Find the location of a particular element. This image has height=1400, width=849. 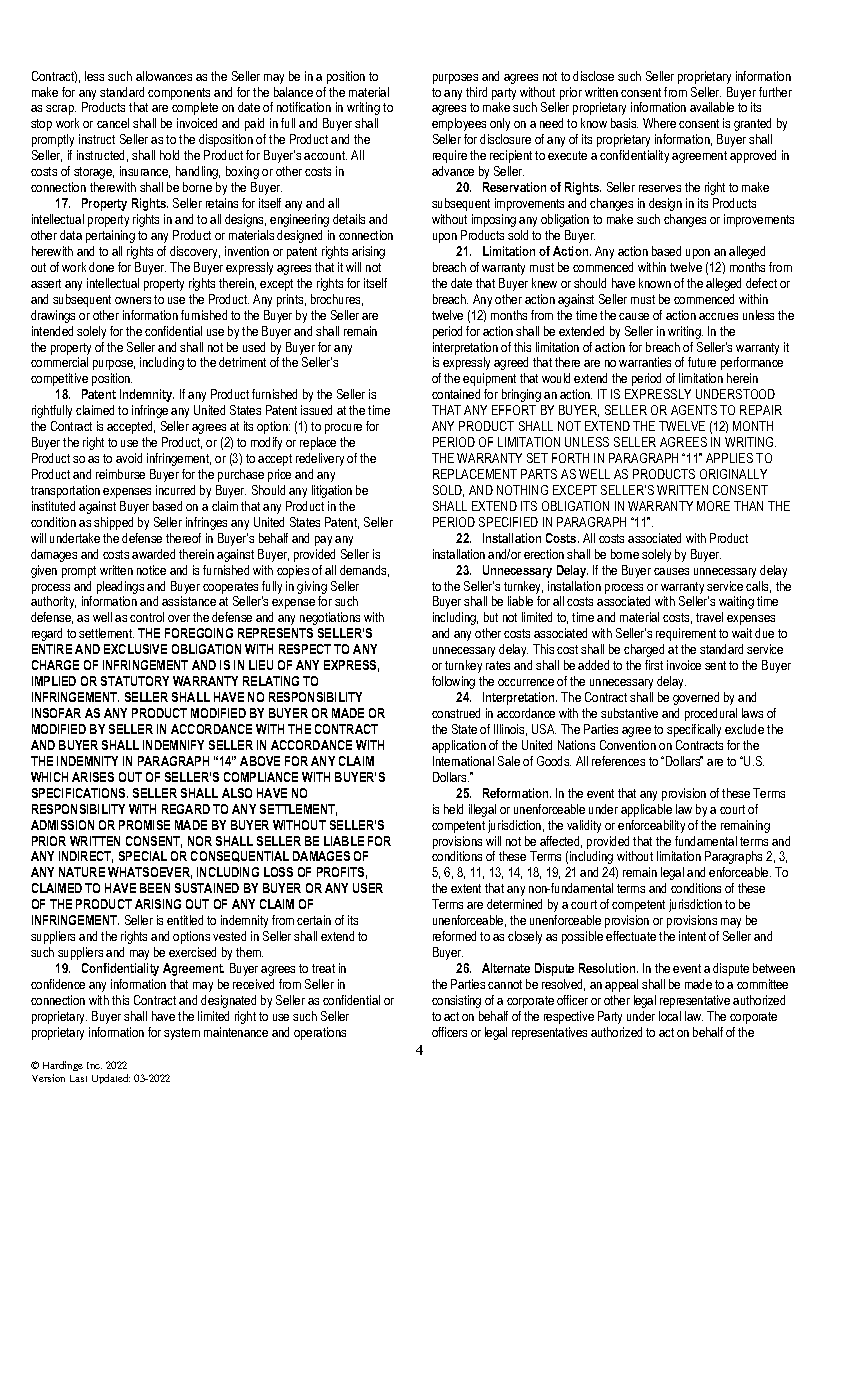

travel is located at coordinates (709, 617).
